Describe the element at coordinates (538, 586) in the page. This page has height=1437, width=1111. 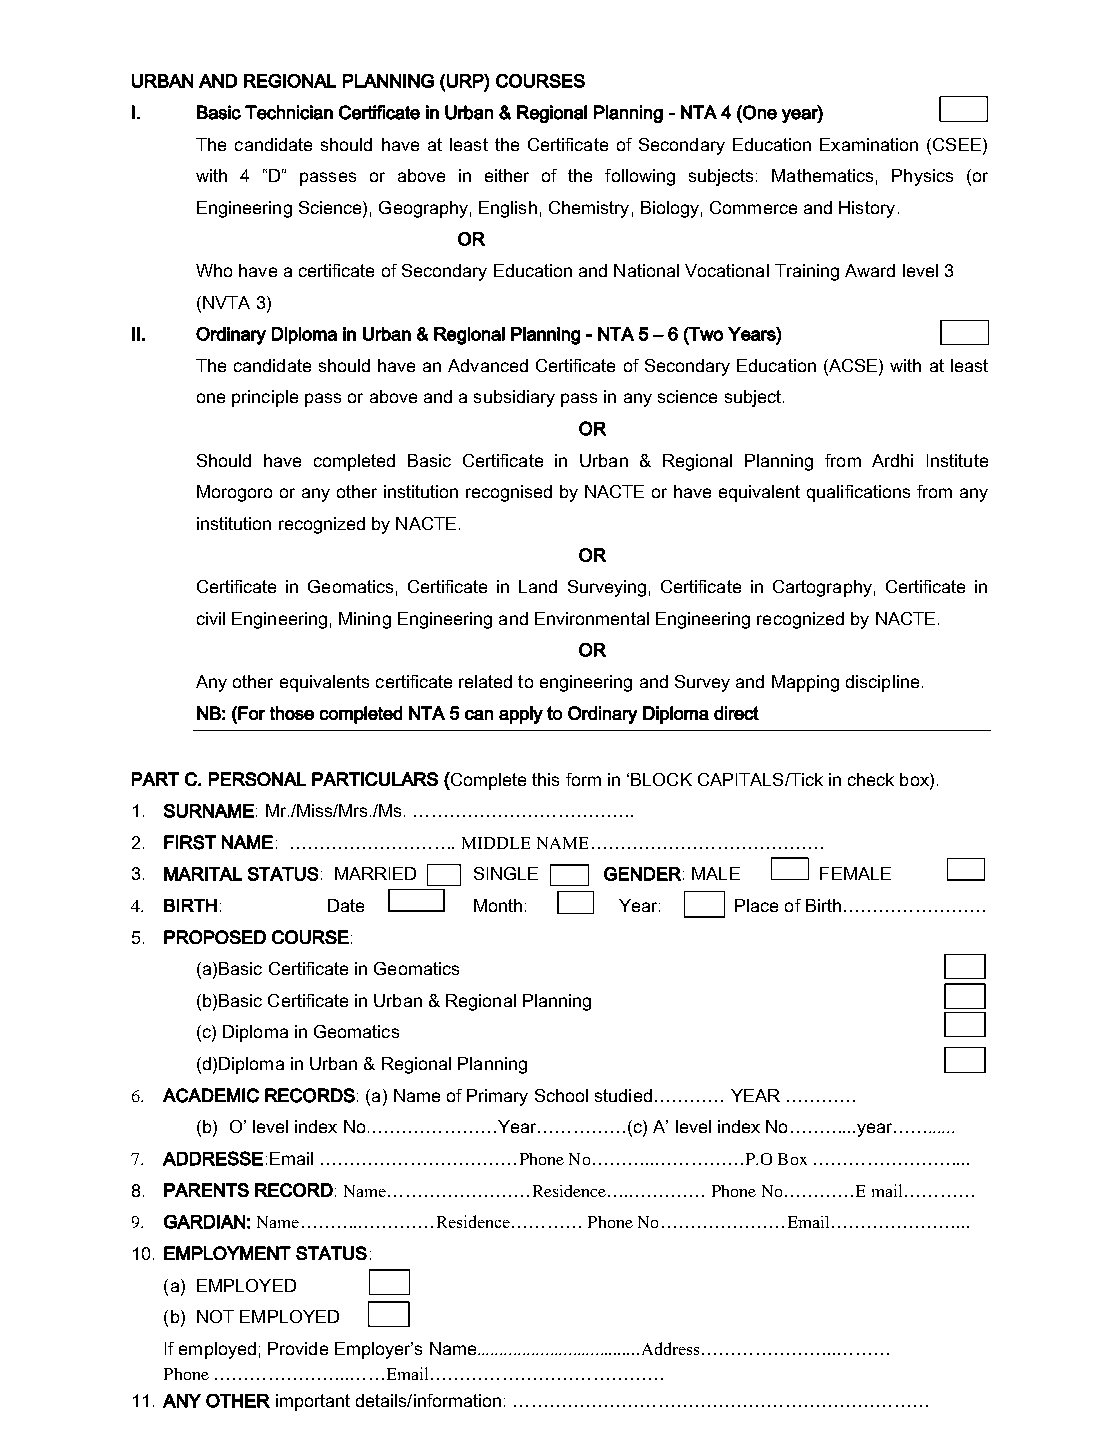
I see `Land` at that location.
